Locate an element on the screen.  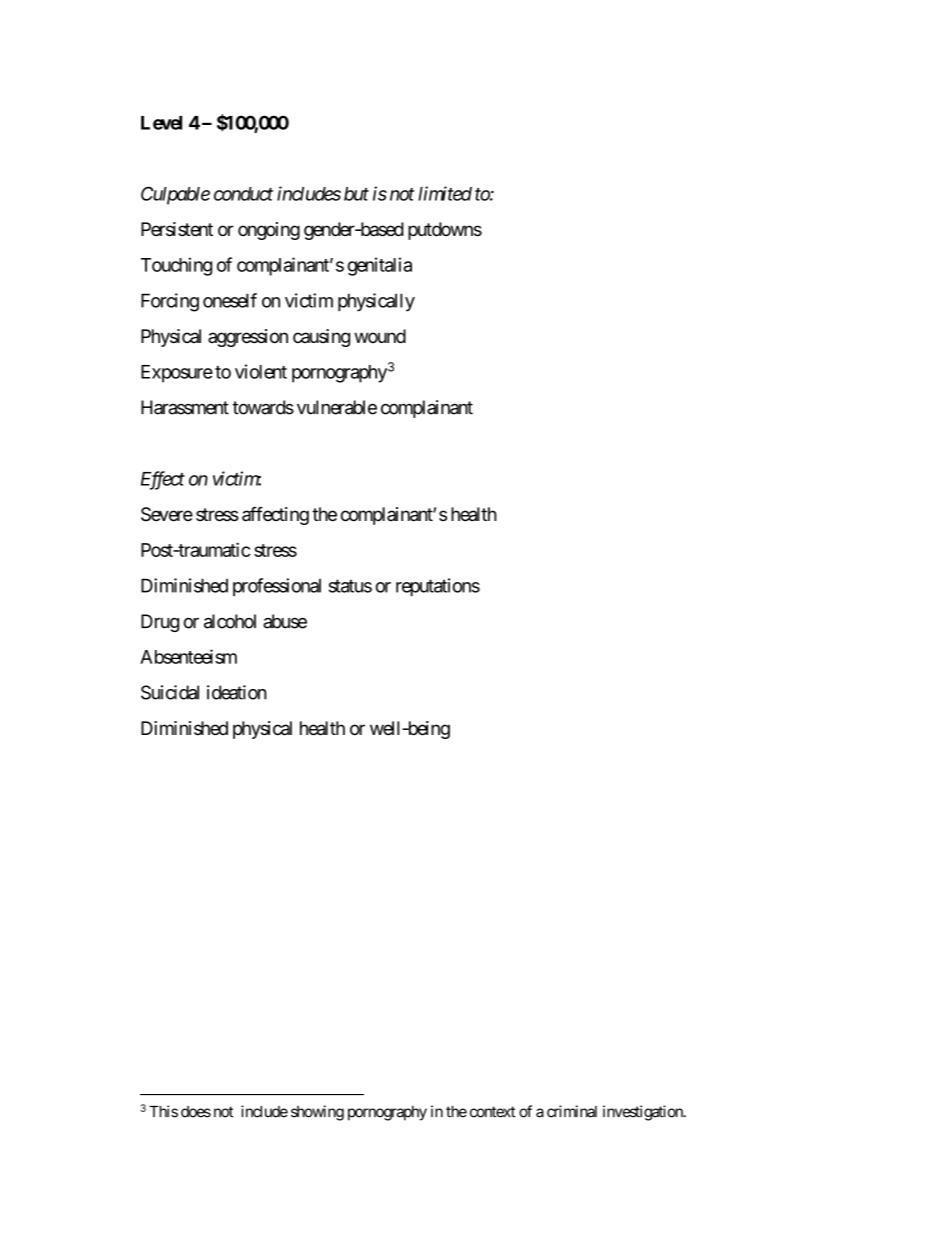
wound is located at coordinates (380, 336).
